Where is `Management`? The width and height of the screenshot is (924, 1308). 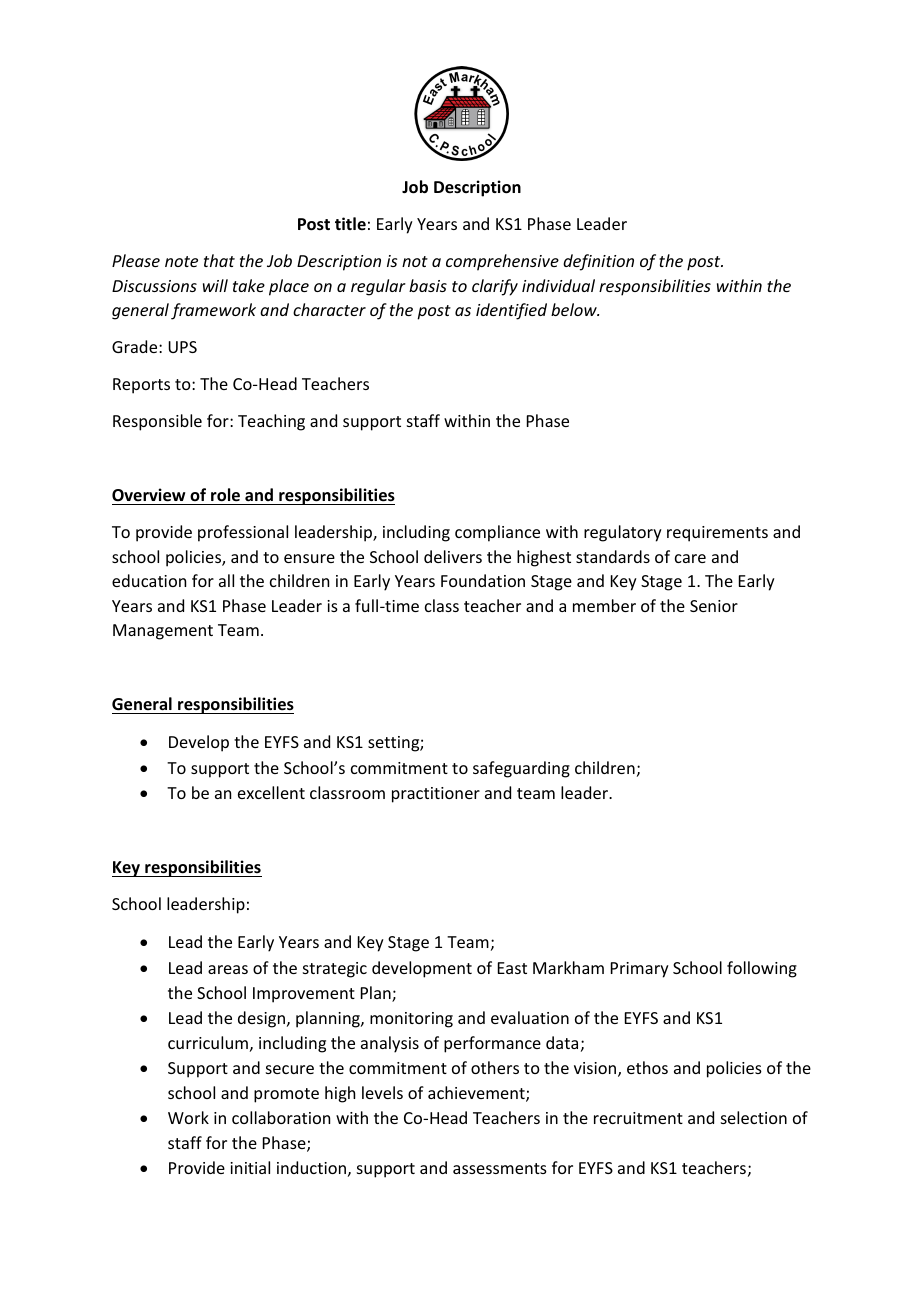 Management is located at coordinates (163, 632).
